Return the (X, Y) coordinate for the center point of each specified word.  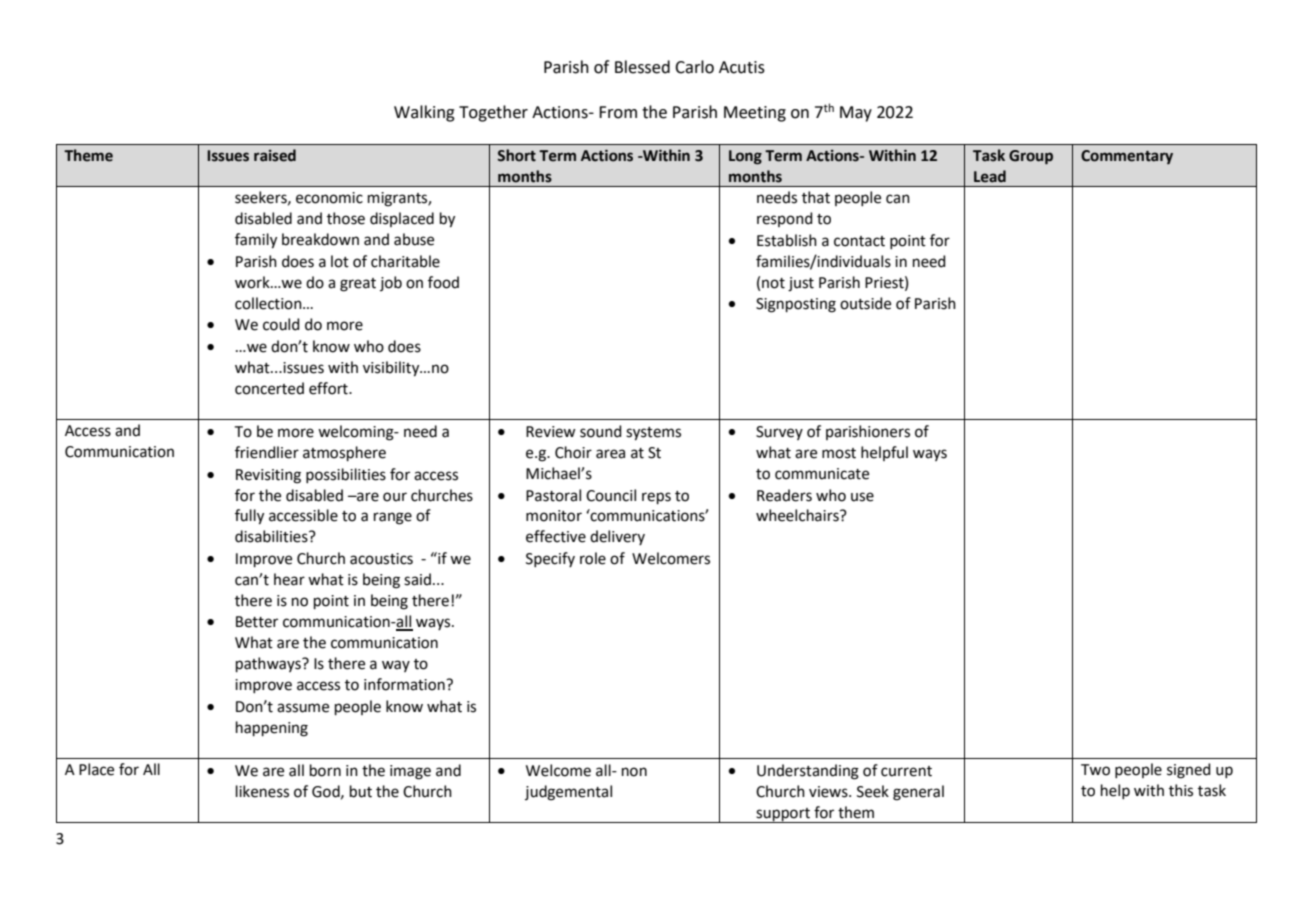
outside (865, 303)
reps (656, 498)
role (593, 558)
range (393, 518)
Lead (990, 176)
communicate (822, 474)
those (346, 218)
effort (329, 388)
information (405, 684)
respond (785, 219)
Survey (779, 433)
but (361, 791)
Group (1031, 157)
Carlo (694, 67)
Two (1095, 770)
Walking (424, 113)
